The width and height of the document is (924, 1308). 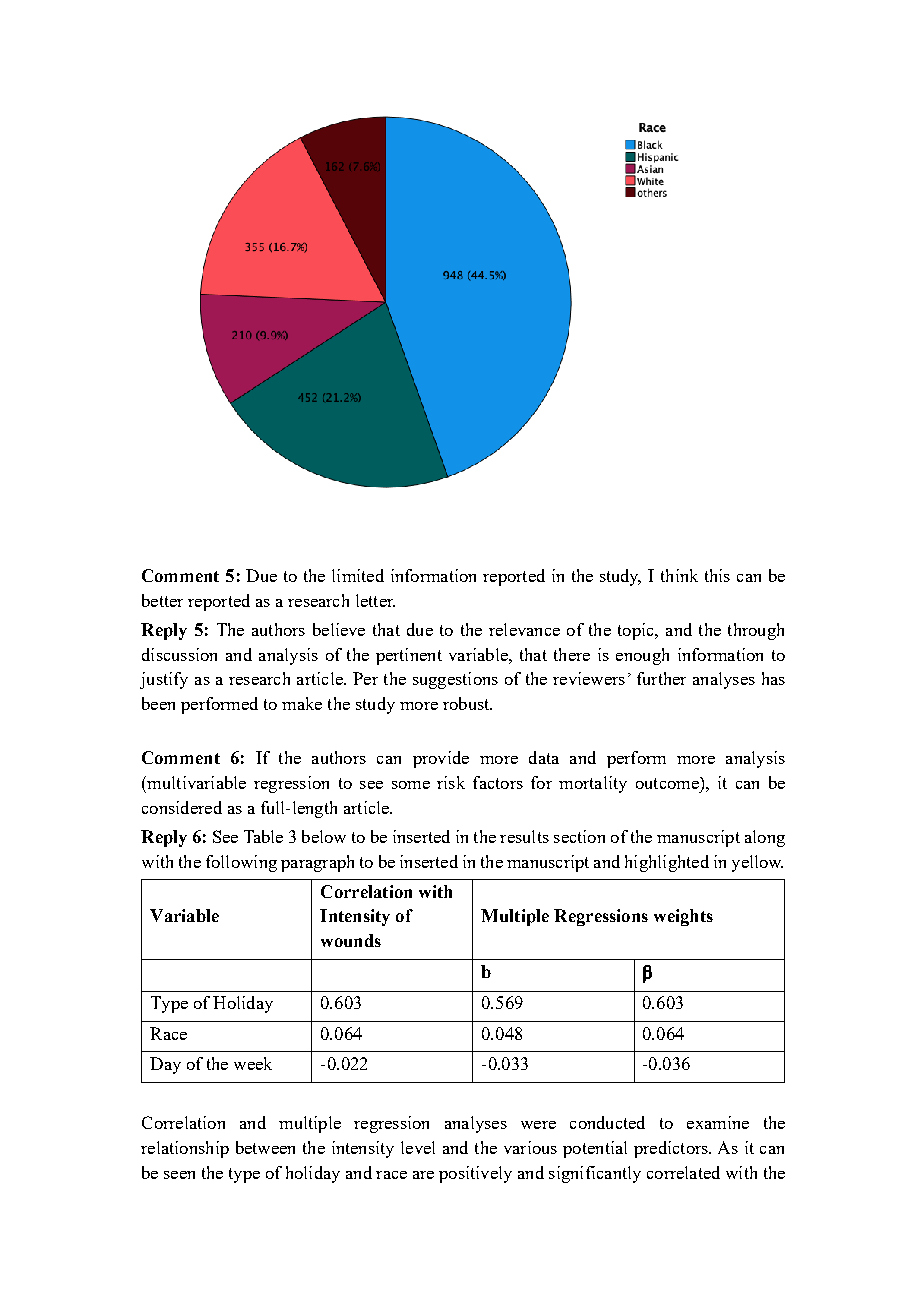 I want to click on highlighted, so click(x=667, y=863).
